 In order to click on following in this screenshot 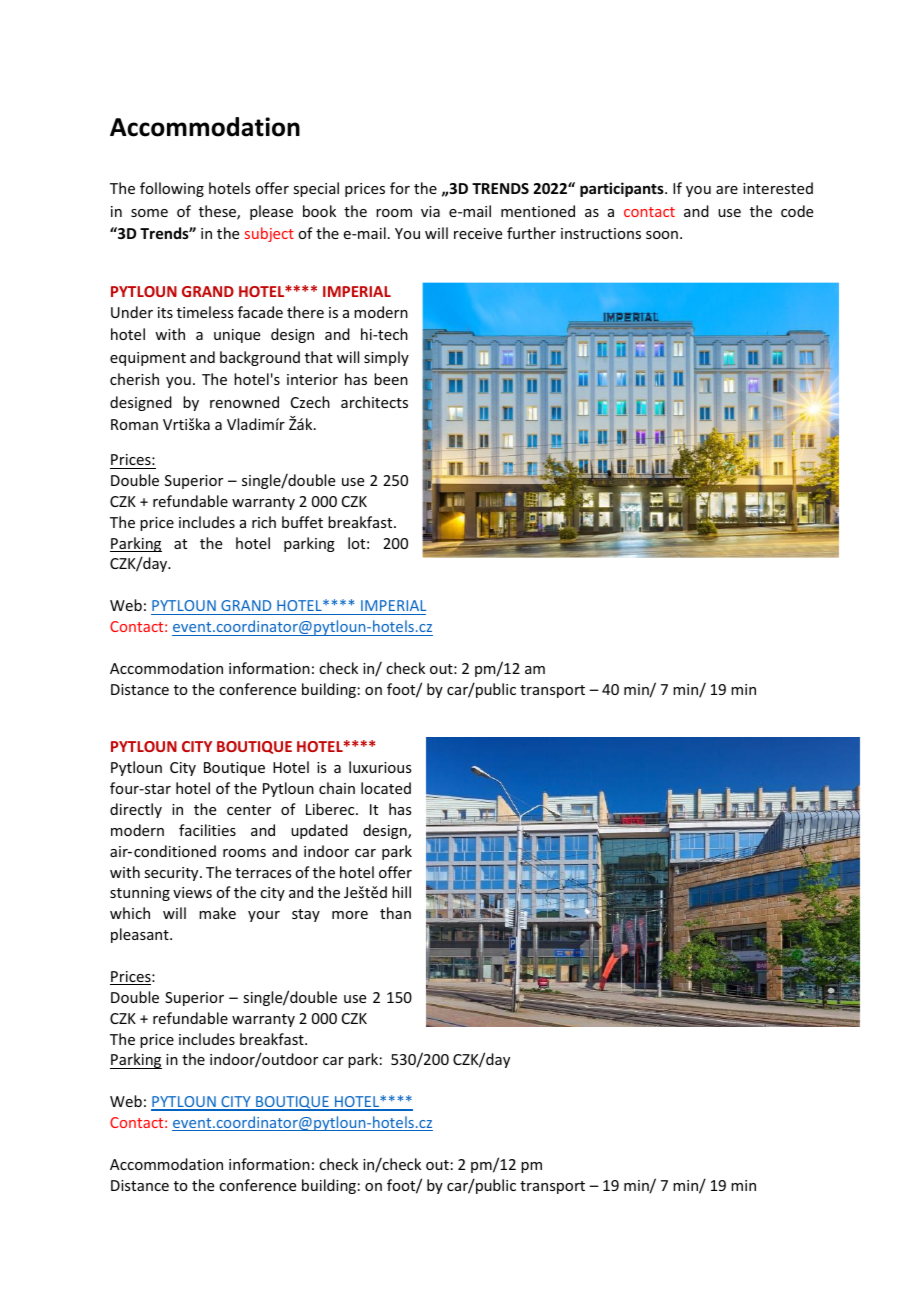, I will do `click(172, 189)`.
